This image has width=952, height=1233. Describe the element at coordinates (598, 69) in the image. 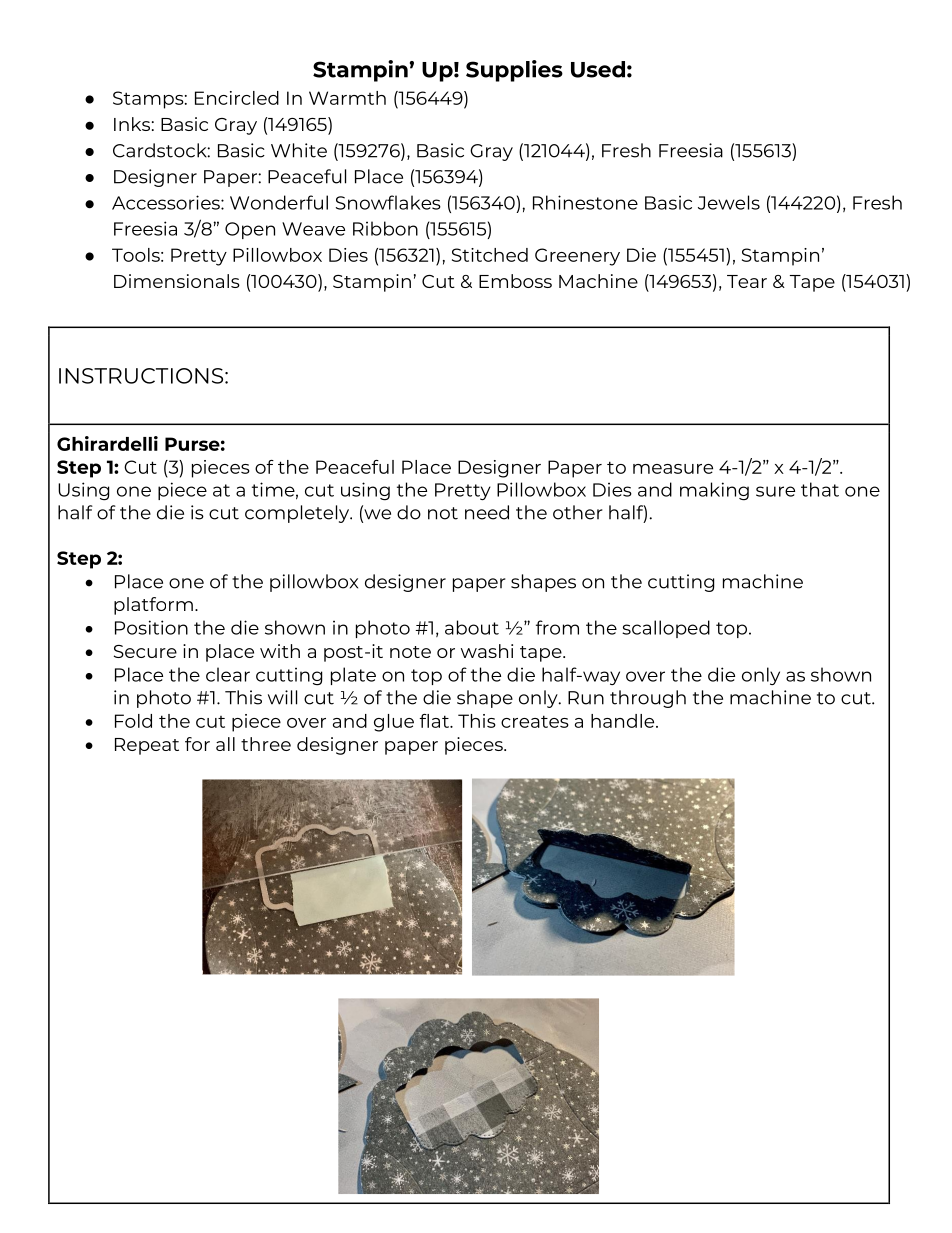

I see `Used` at that location.
